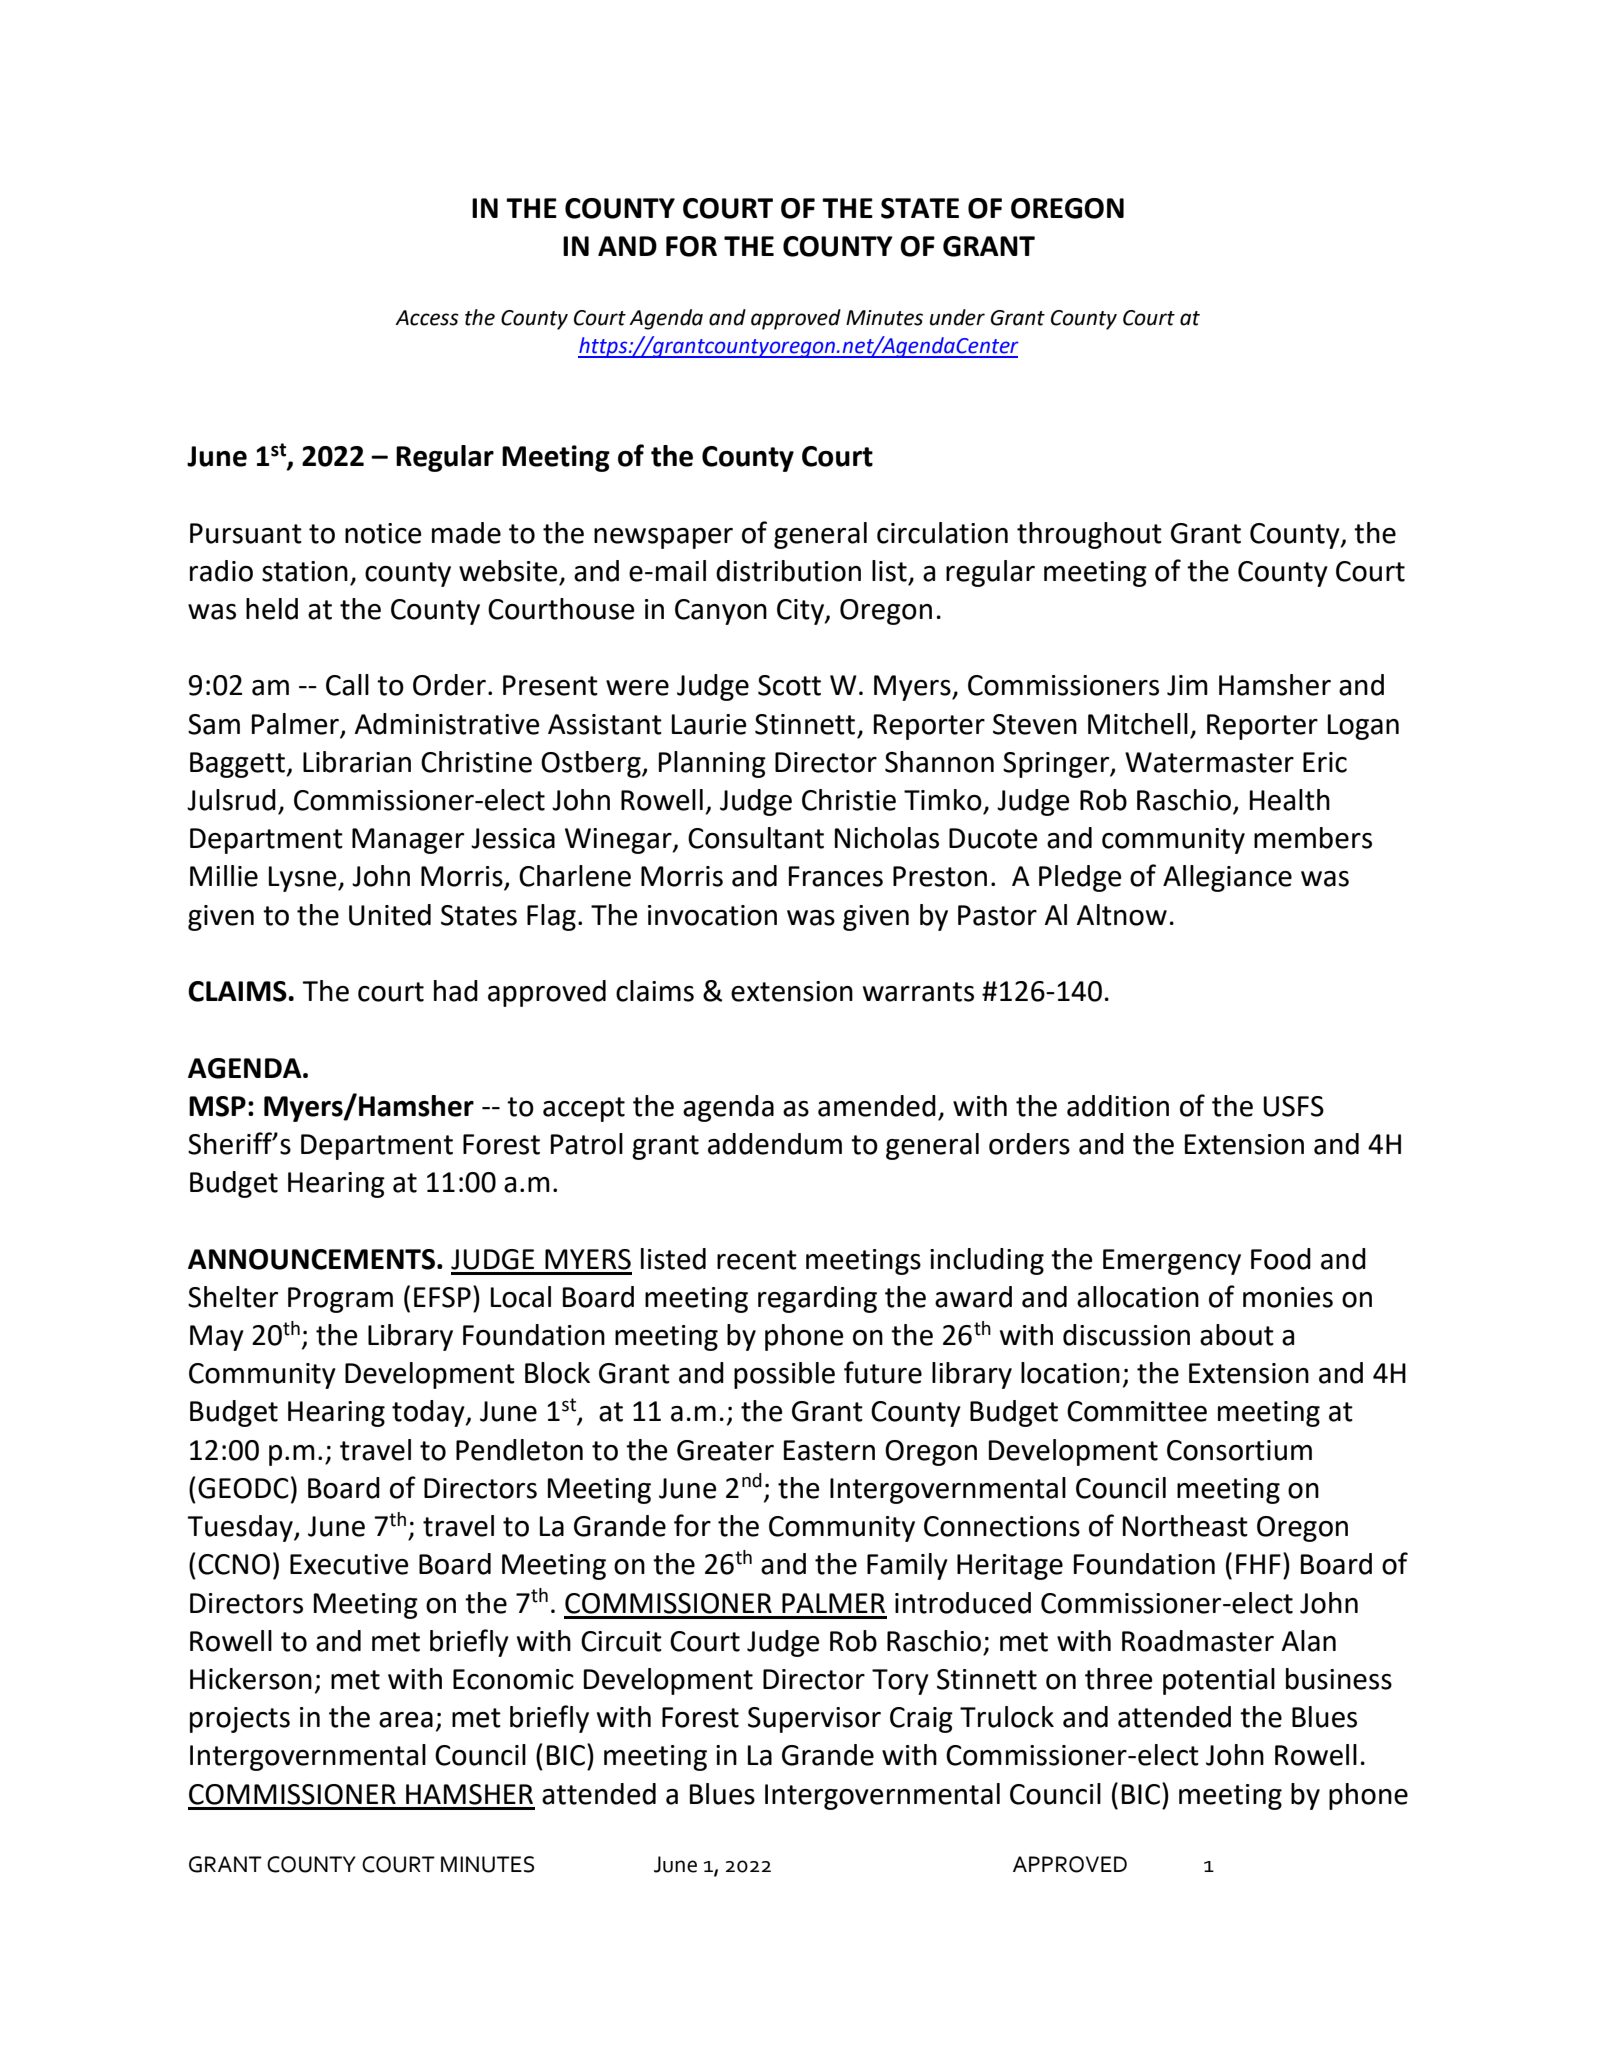 Image resolution: width=1597 pixels, height=2066 pixels. What do you see at coordinates (918, 992) in the document?
I see `warrants` at bounding box center [918, 992].
